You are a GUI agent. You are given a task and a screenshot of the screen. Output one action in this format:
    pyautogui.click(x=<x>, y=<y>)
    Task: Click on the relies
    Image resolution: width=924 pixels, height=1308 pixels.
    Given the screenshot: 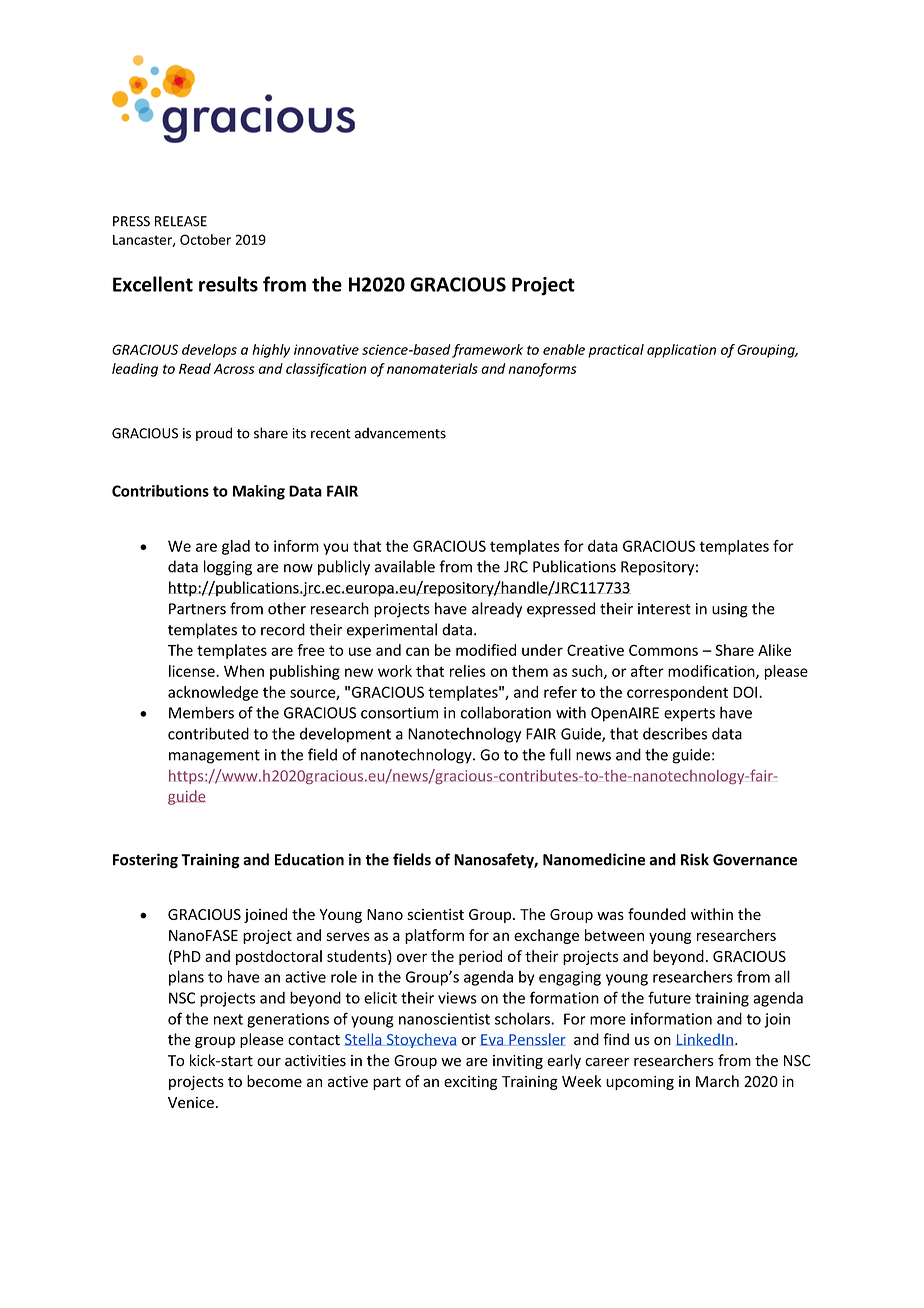 What is the action you would take?
    pyautogui.click(x=468, y=671)
